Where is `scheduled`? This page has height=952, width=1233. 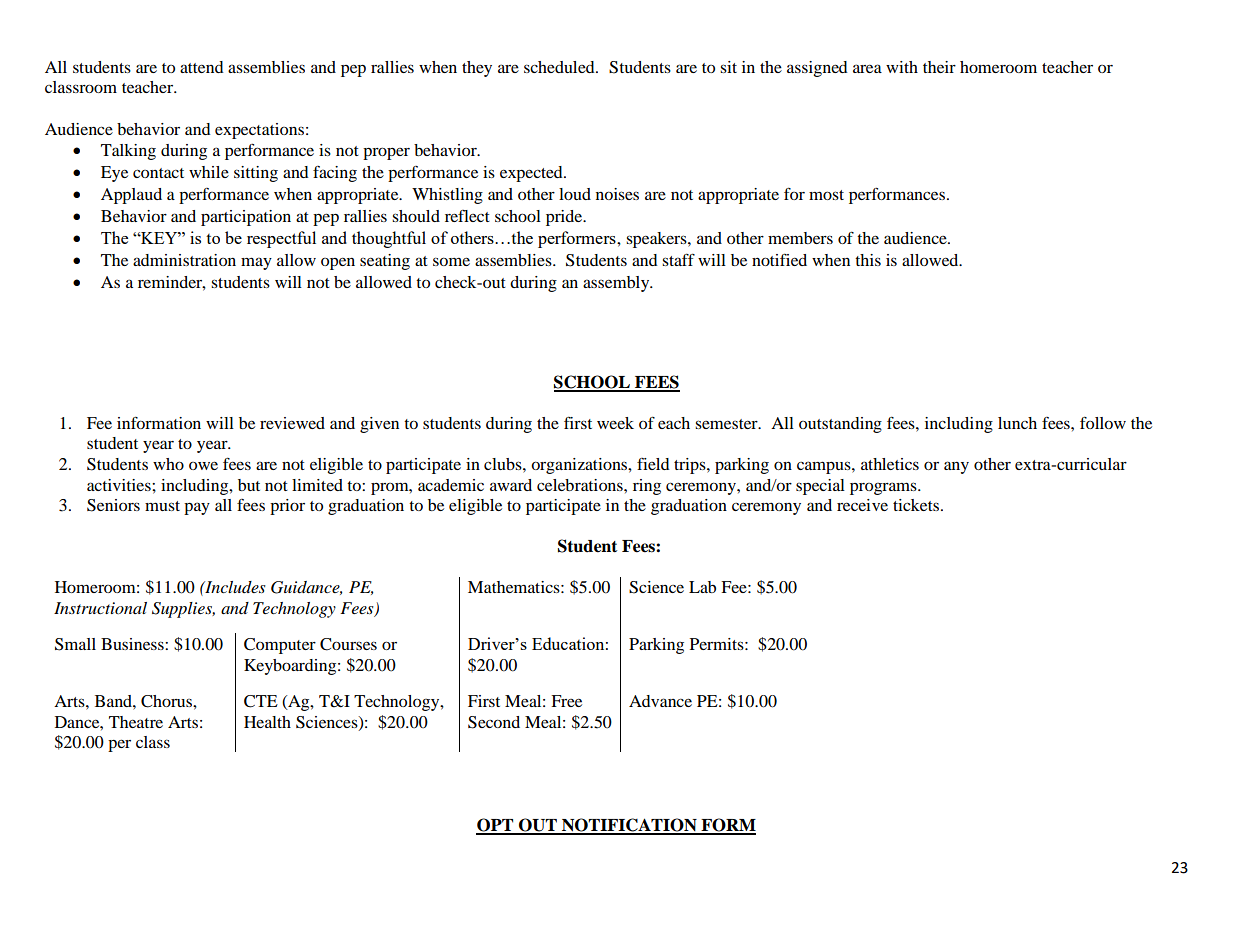
scheduled is located at coordinates (560, 67).
